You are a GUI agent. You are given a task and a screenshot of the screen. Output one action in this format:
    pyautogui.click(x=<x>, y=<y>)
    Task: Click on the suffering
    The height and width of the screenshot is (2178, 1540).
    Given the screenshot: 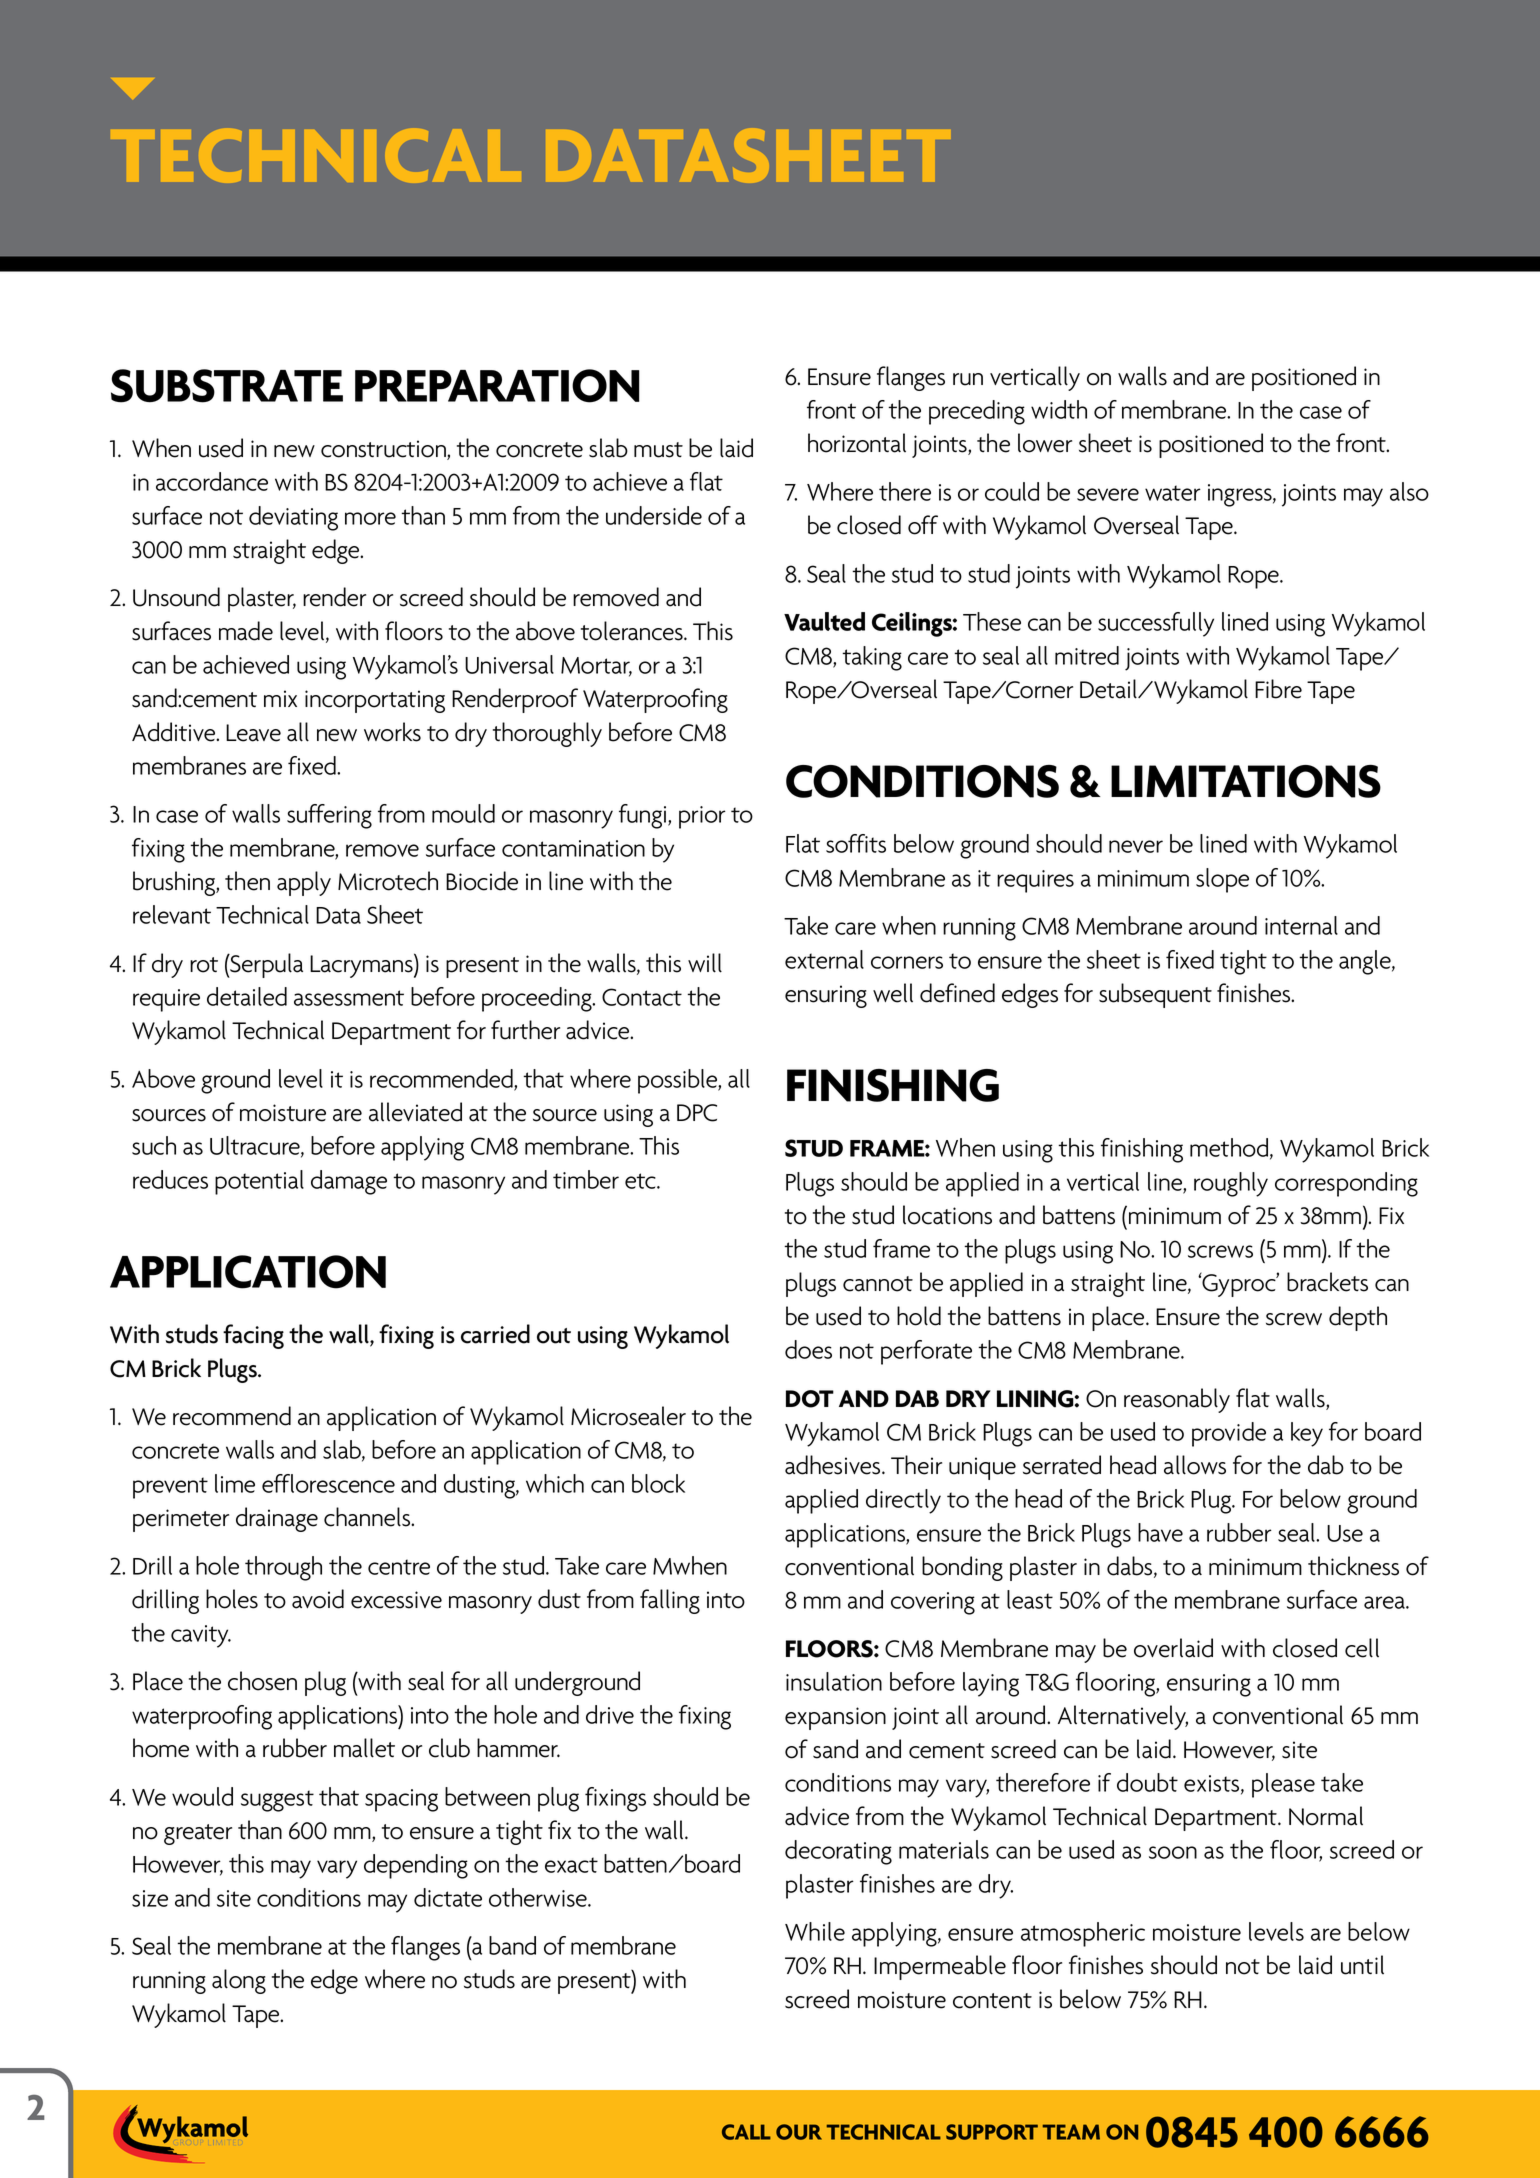 What is the action you would take?
    pyautogui.click(x=329, y=816)
